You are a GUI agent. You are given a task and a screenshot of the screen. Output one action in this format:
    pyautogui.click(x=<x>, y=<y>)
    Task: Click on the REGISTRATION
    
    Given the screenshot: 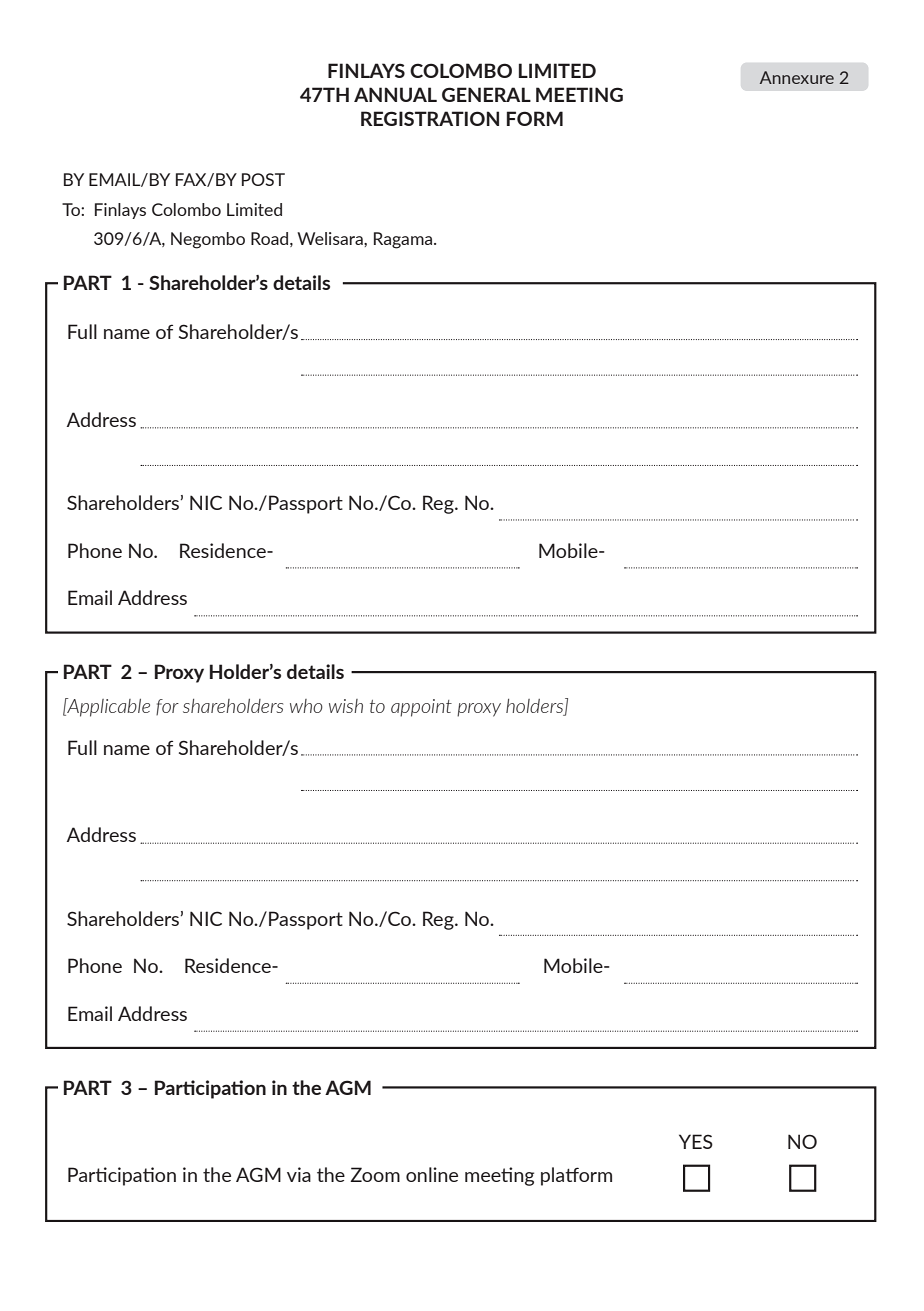 What is the action you would take?
    pyautogui.click(x=430, y=118)
